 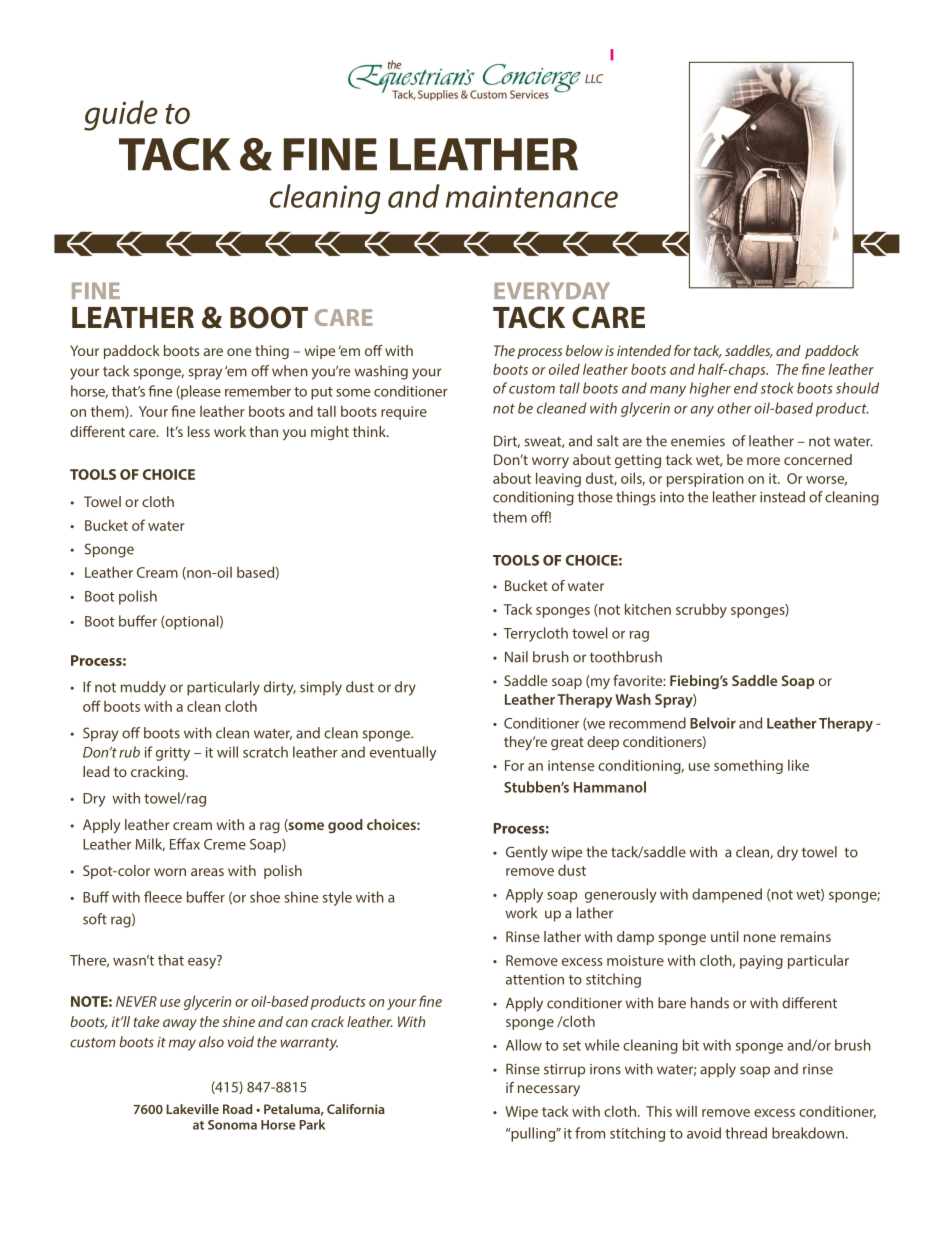 What do you see at coordinates (527, 853) in the screenshot?
I see `Gently` at bounding box center [527, 853].
